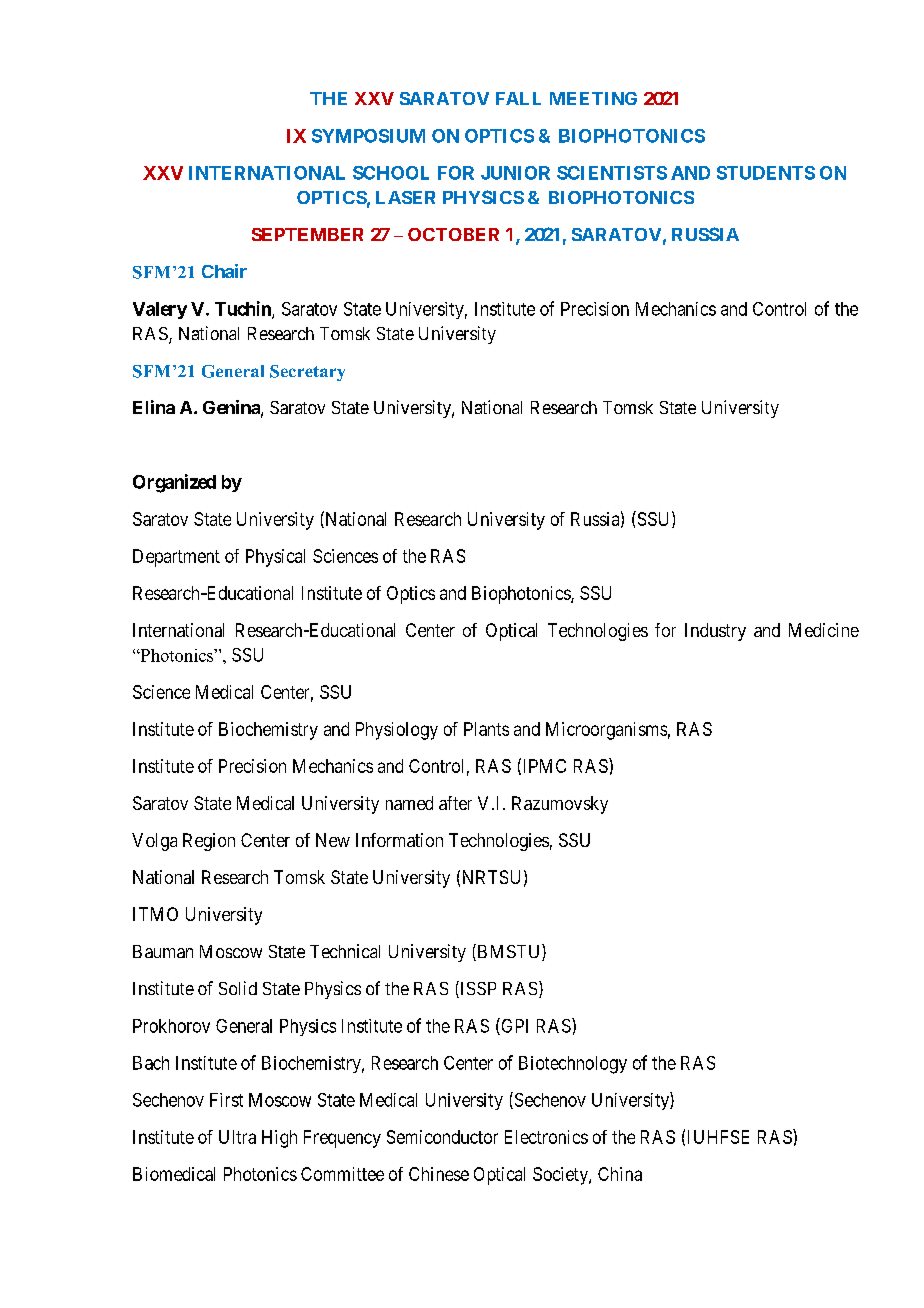  I want to click on Industry, so click(715, 632).
